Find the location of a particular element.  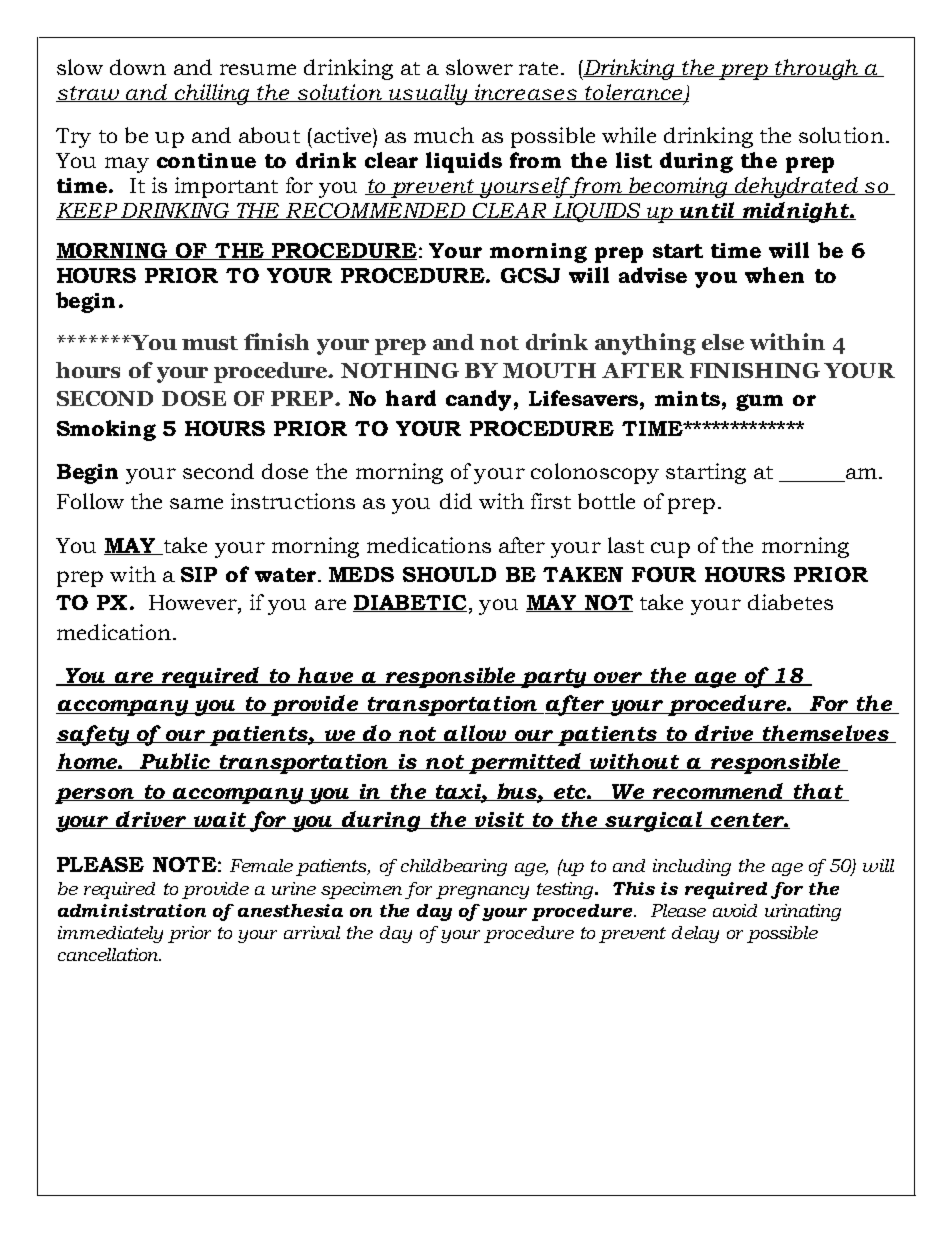

hard is located at coordinates (411, 398).
